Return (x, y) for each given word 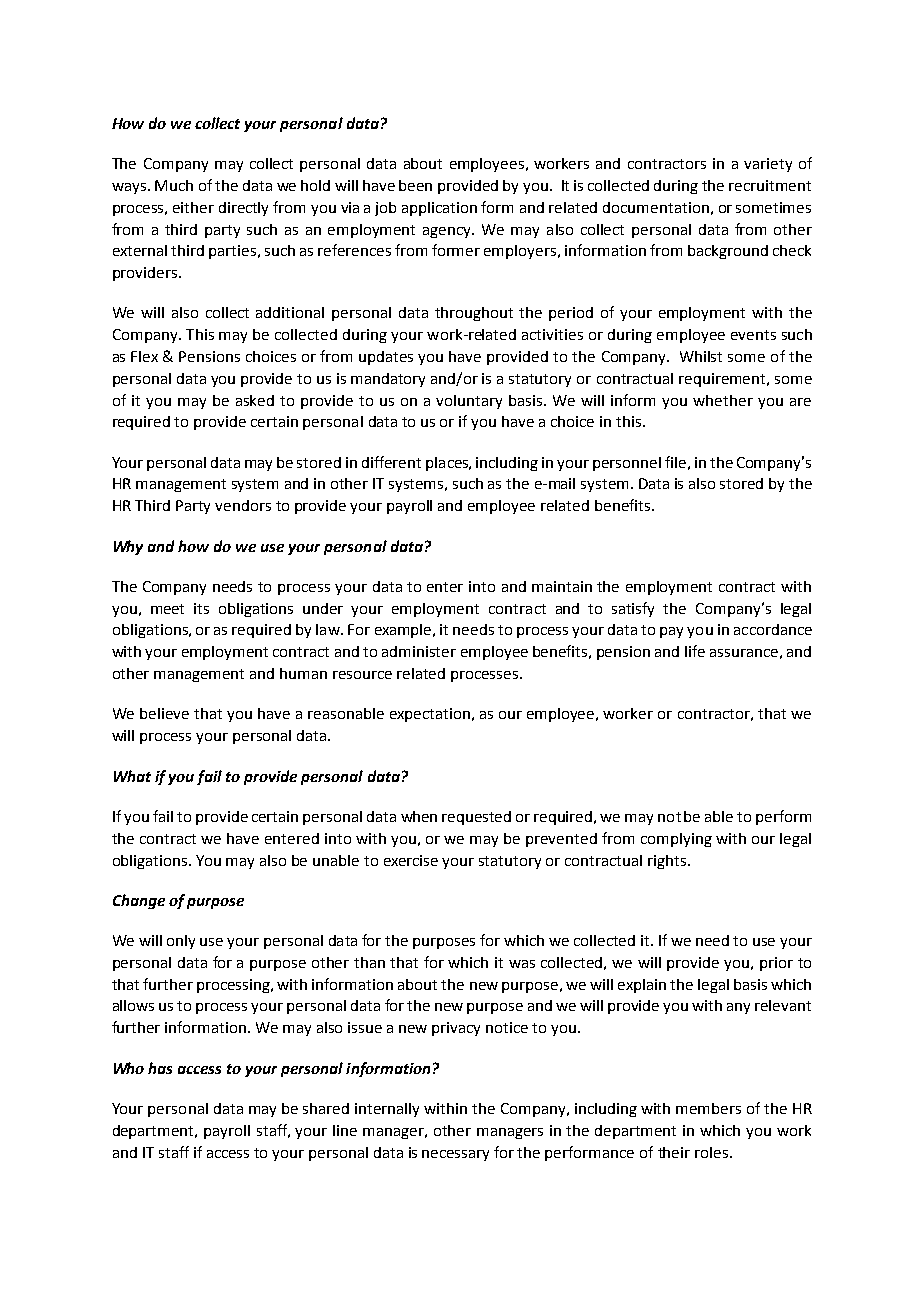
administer (419, 651)
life (695, 651)
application (439, 209)
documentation (656, 207)
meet (167, 609)
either (193, 207)
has (160, 1068)
